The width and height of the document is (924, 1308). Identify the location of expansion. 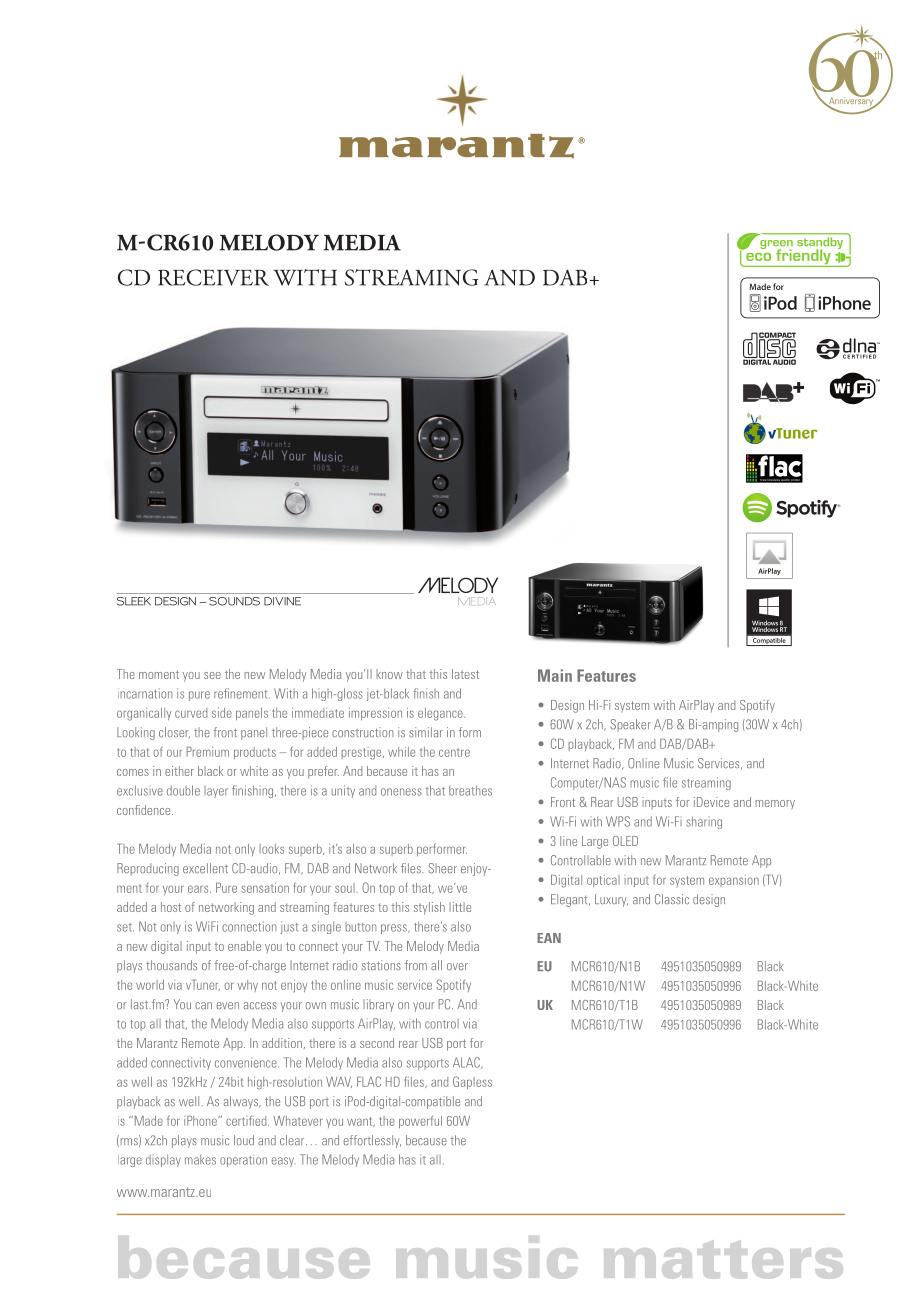
(734, 881).
